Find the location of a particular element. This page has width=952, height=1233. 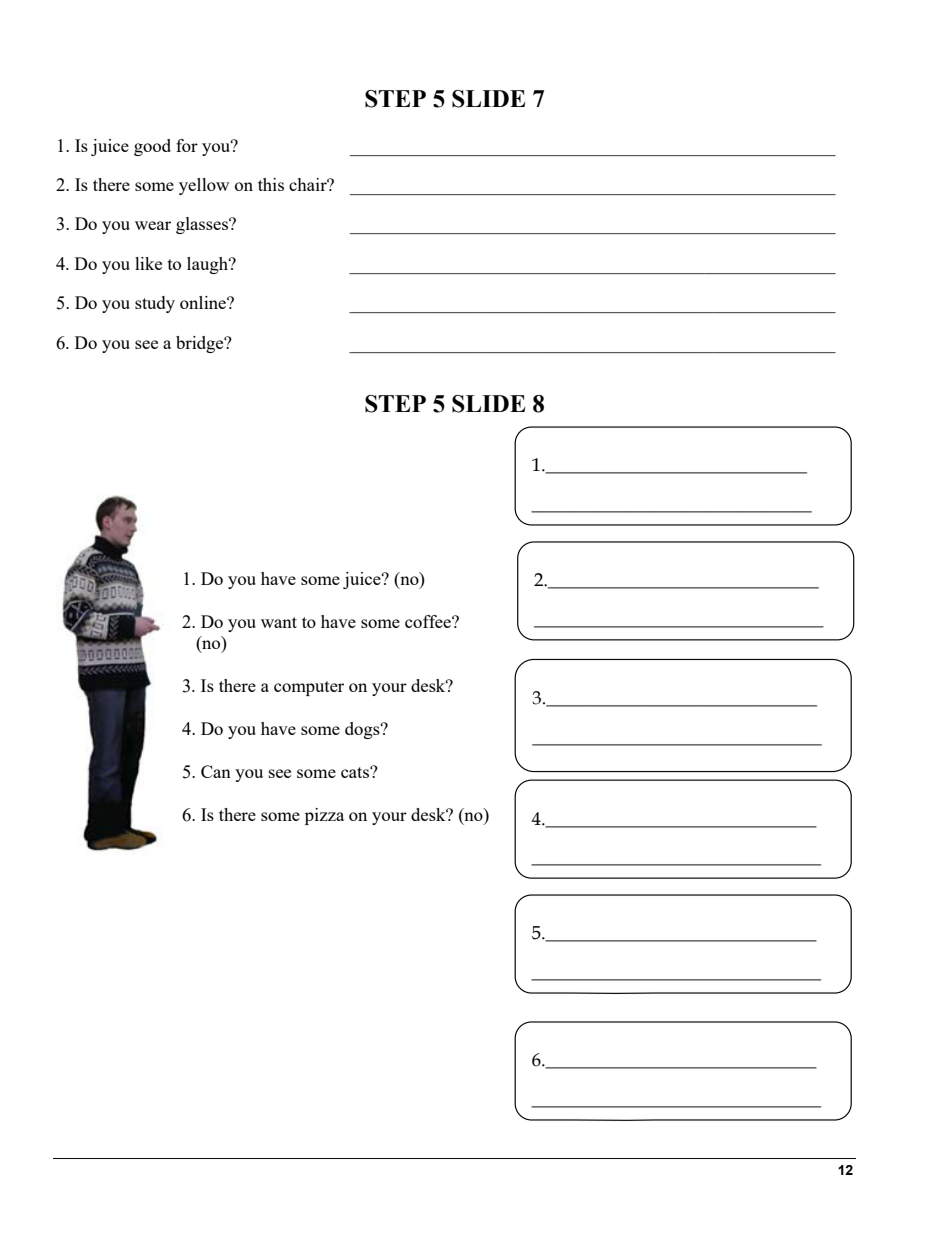

dogs is located at coordinates (363, 730).
